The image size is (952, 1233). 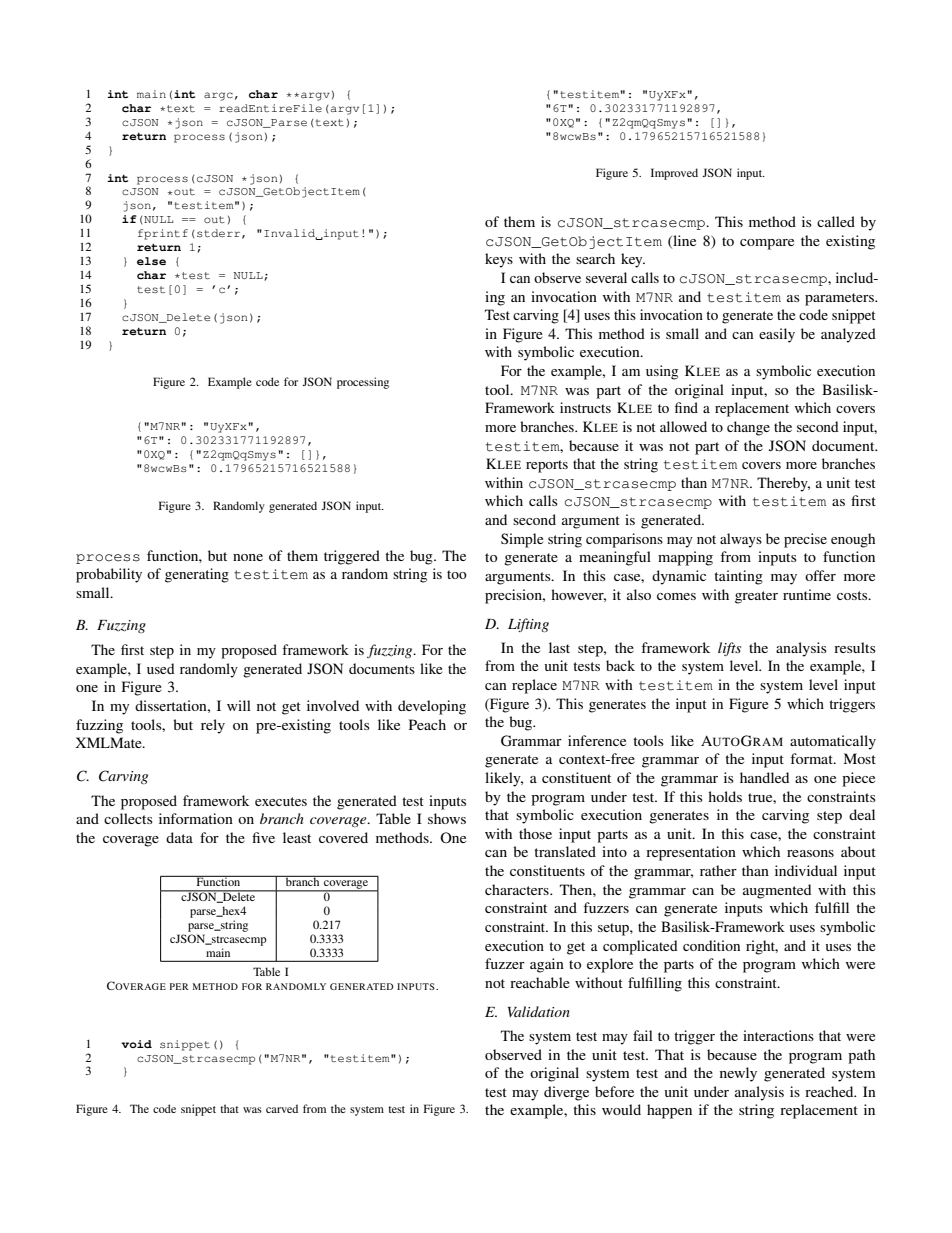 What do you see at coordinates (810, 853) in the image?
I see `reasons` at bounding box center [810, 853].
